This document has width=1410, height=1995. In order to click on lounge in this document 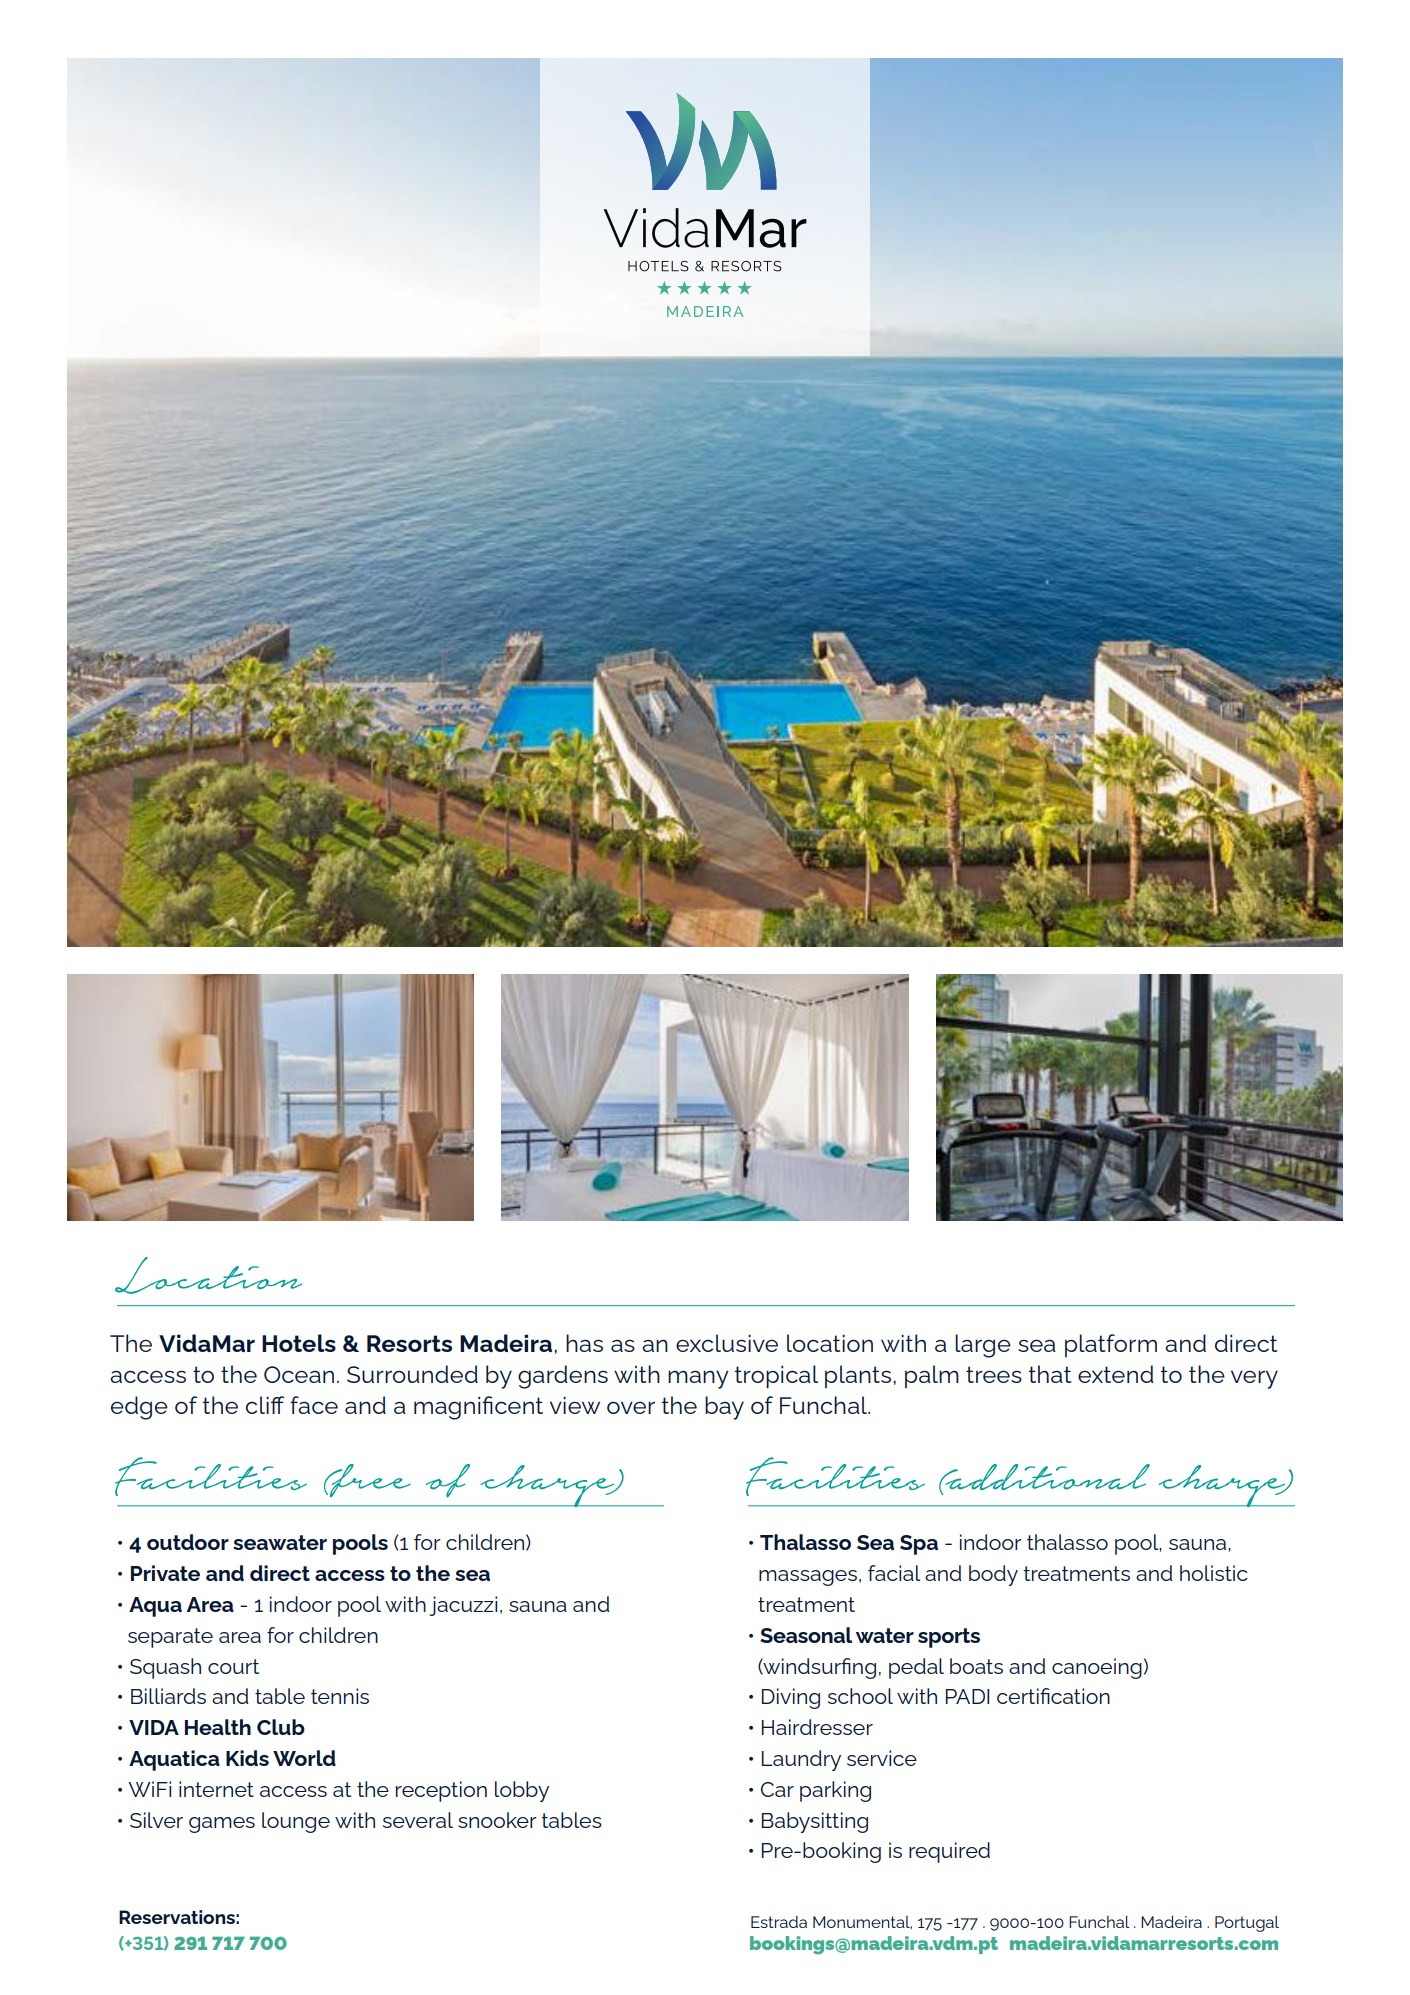, I will do `click(296, 1822)`.
